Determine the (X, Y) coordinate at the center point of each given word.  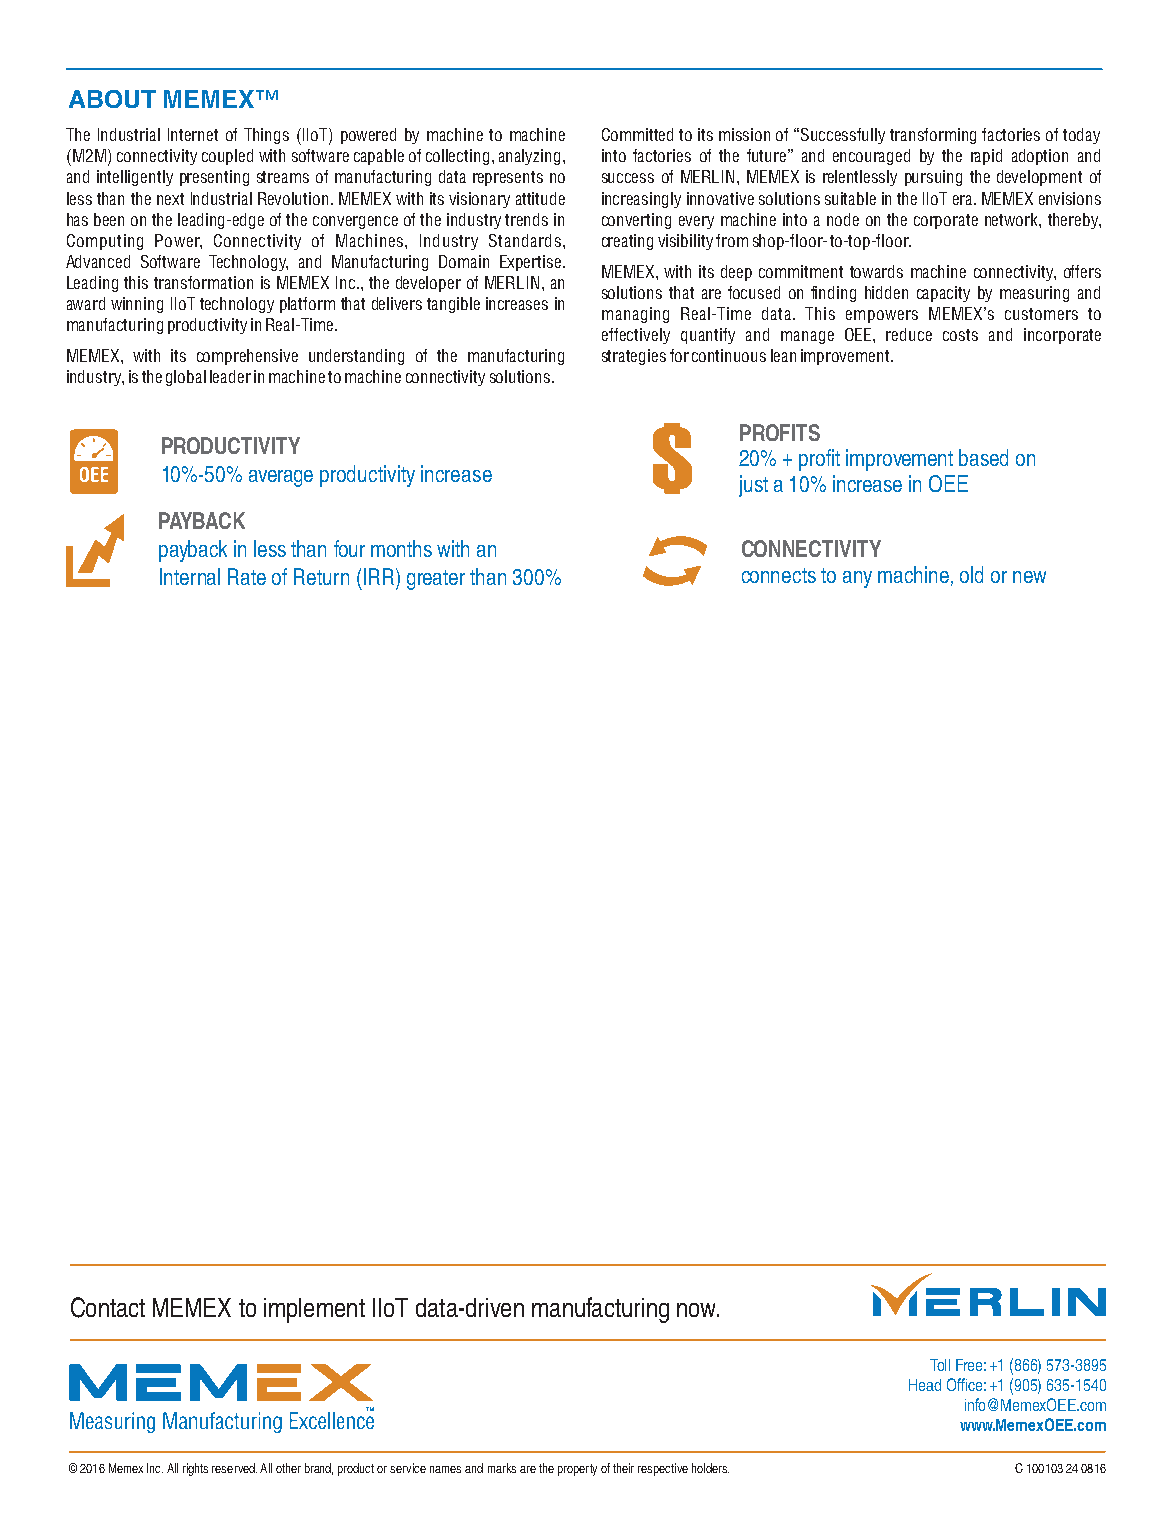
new (1029, 577)
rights (195, 1469)
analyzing (529, 157)
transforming (933, 136)
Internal (190, 576)
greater (436, 580)
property (577, 1470)
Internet (193, 134)
